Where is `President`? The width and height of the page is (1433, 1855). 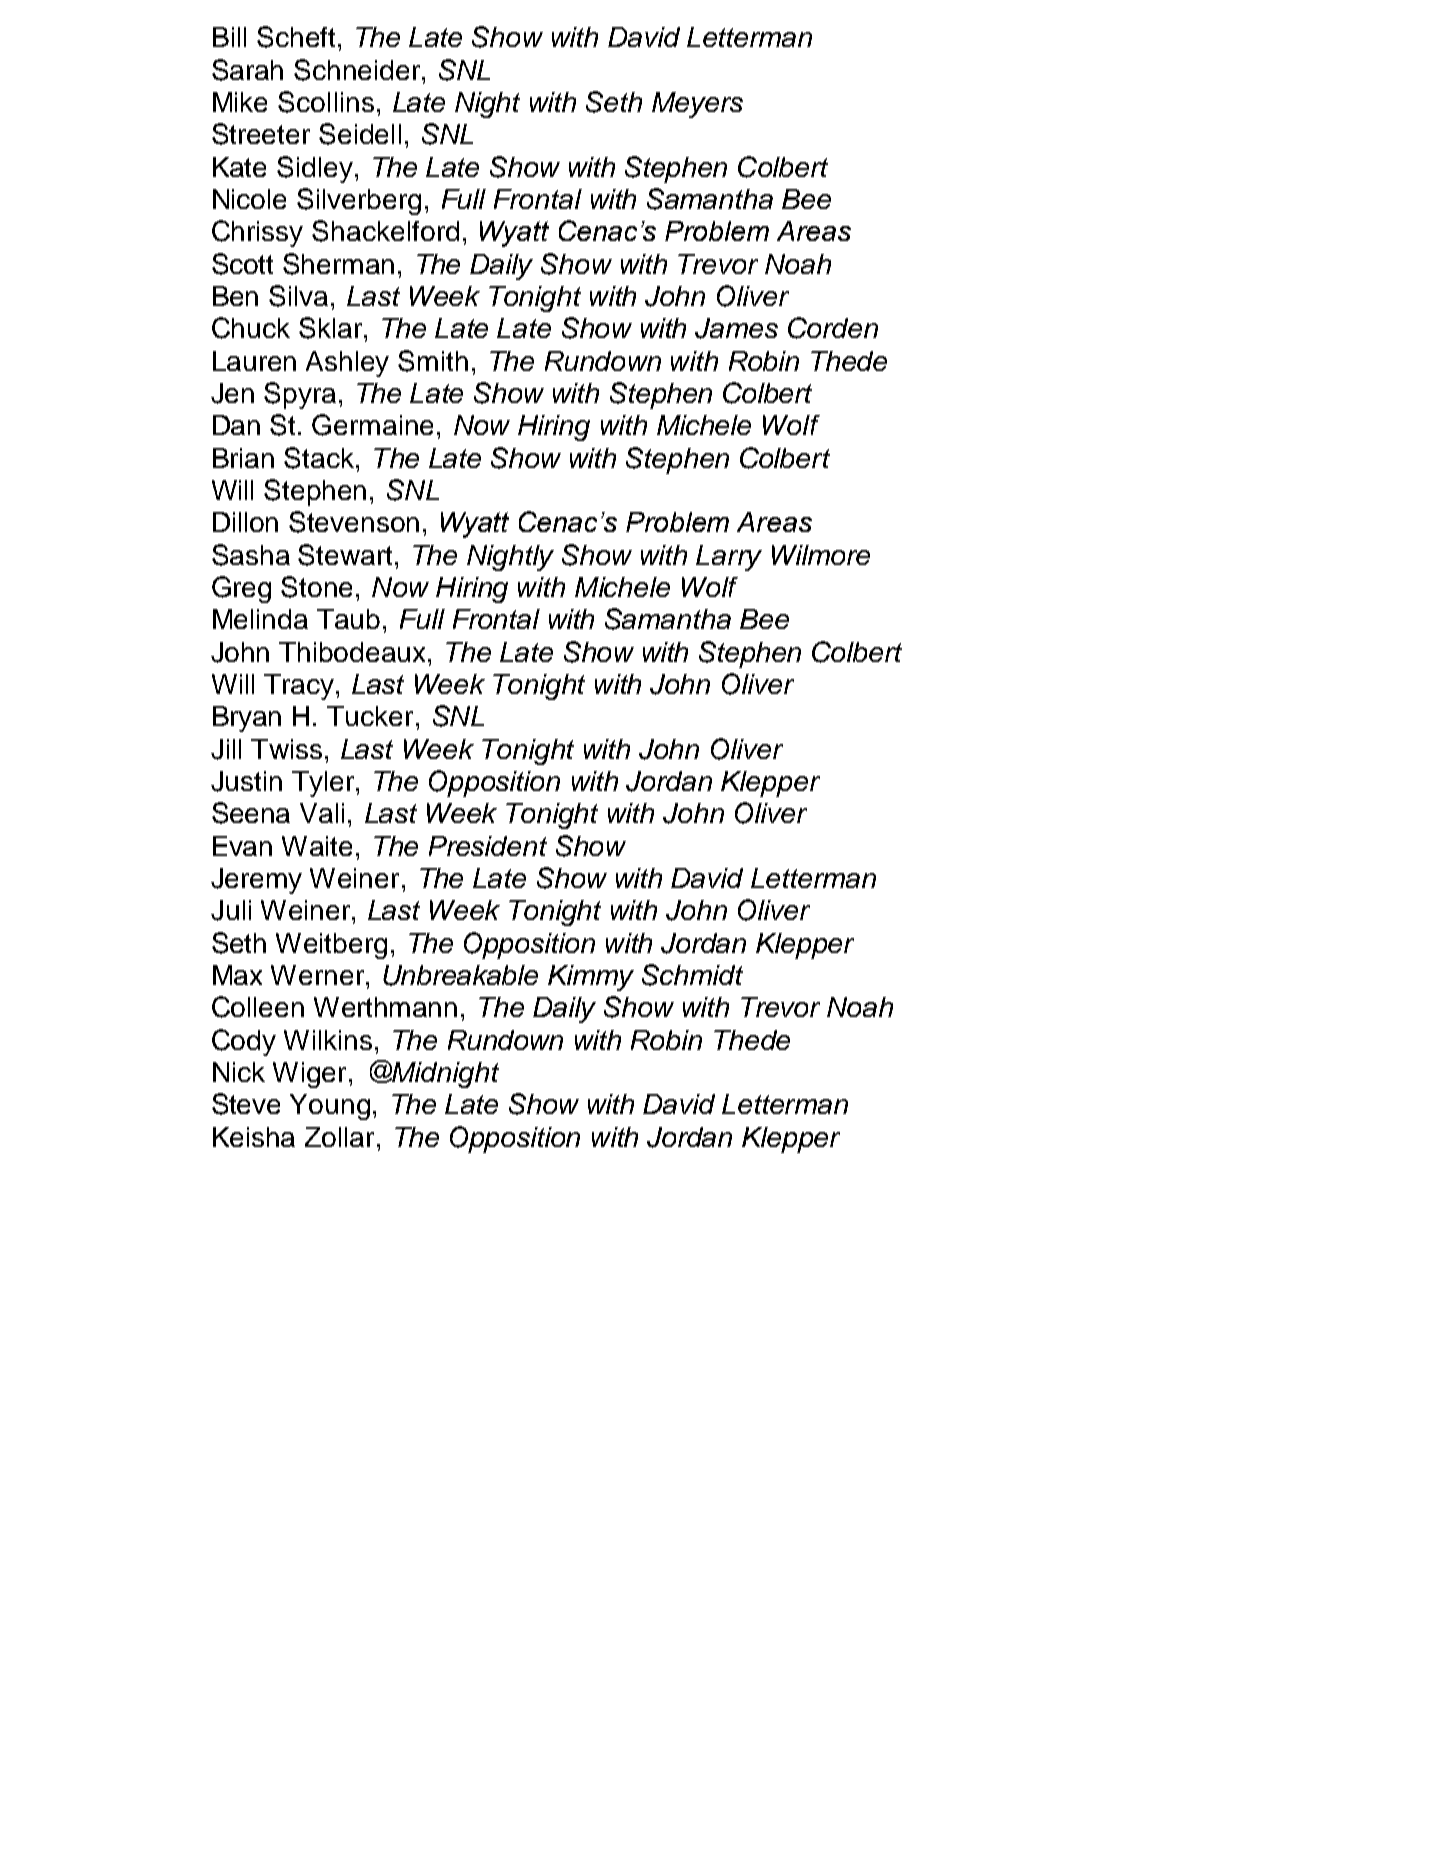
President is located at coordinates (488, 846).
